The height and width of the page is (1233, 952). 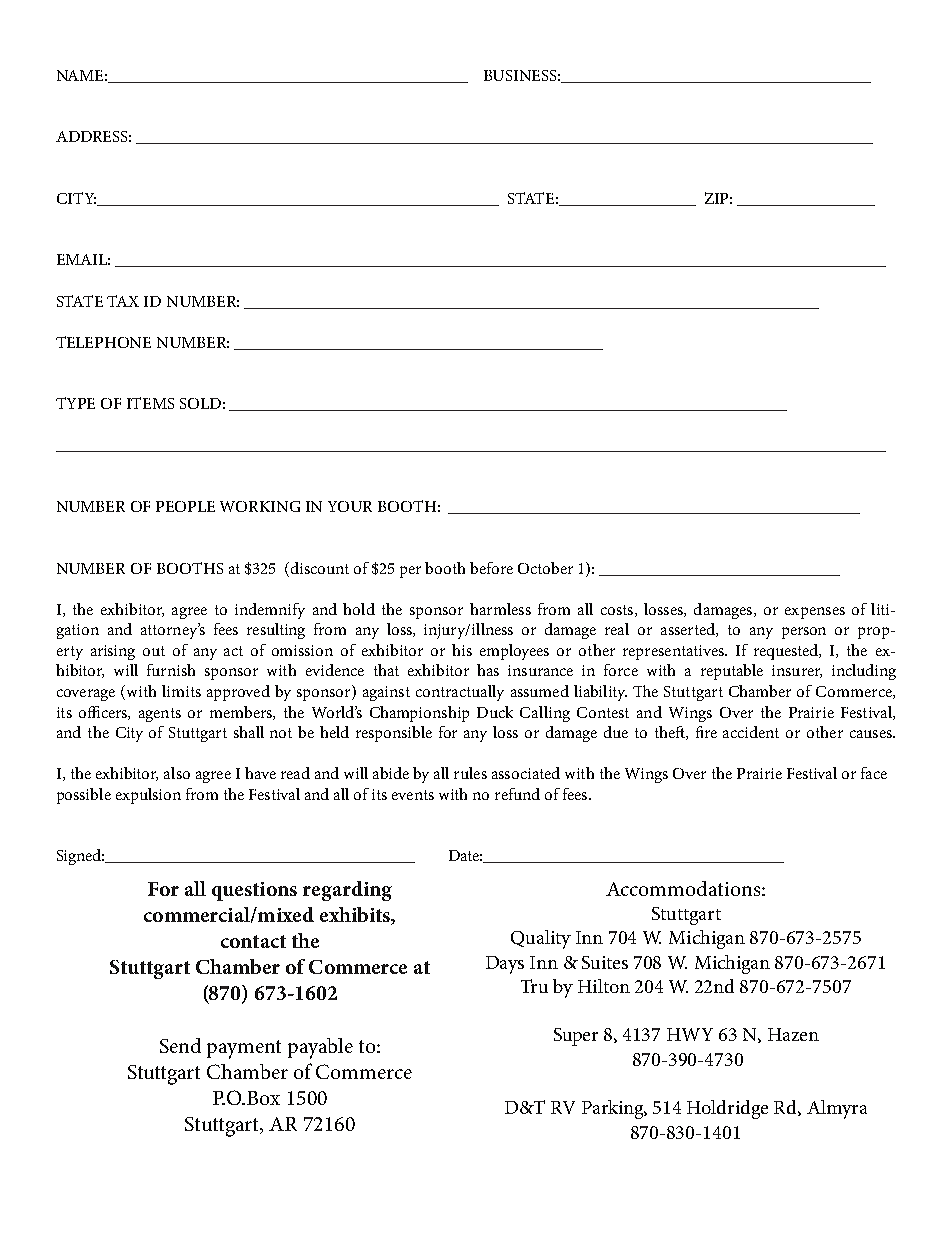 I want to click on Accommodations, so click(x=684, y=888).
